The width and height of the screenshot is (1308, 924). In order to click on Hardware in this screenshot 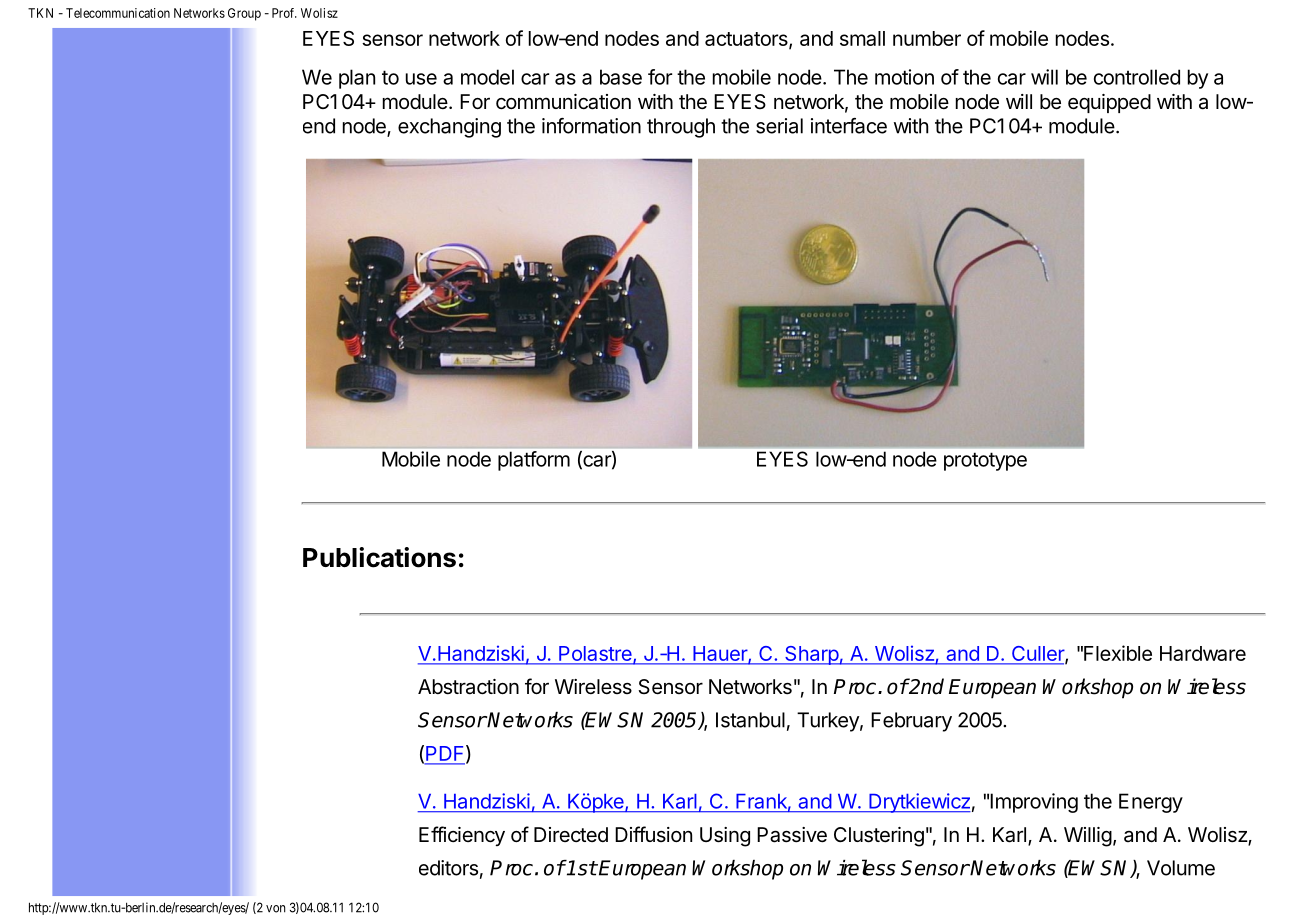, I will do `click(1203, 653)`.
